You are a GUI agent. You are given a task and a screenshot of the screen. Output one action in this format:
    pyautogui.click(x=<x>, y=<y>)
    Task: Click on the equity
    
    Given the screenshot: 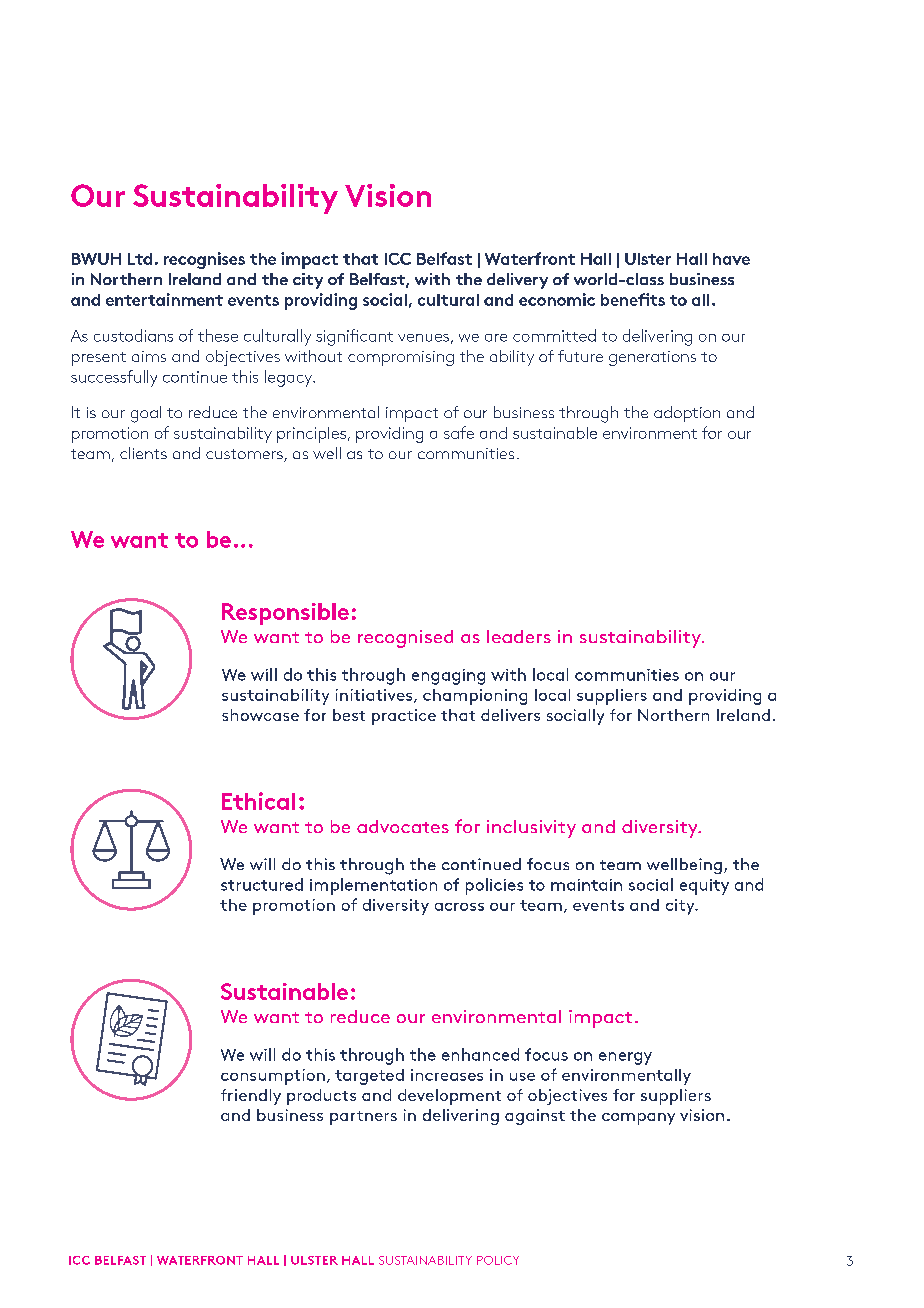 What is the action you would take?
    pyautogui.click(x=704, y=887)
